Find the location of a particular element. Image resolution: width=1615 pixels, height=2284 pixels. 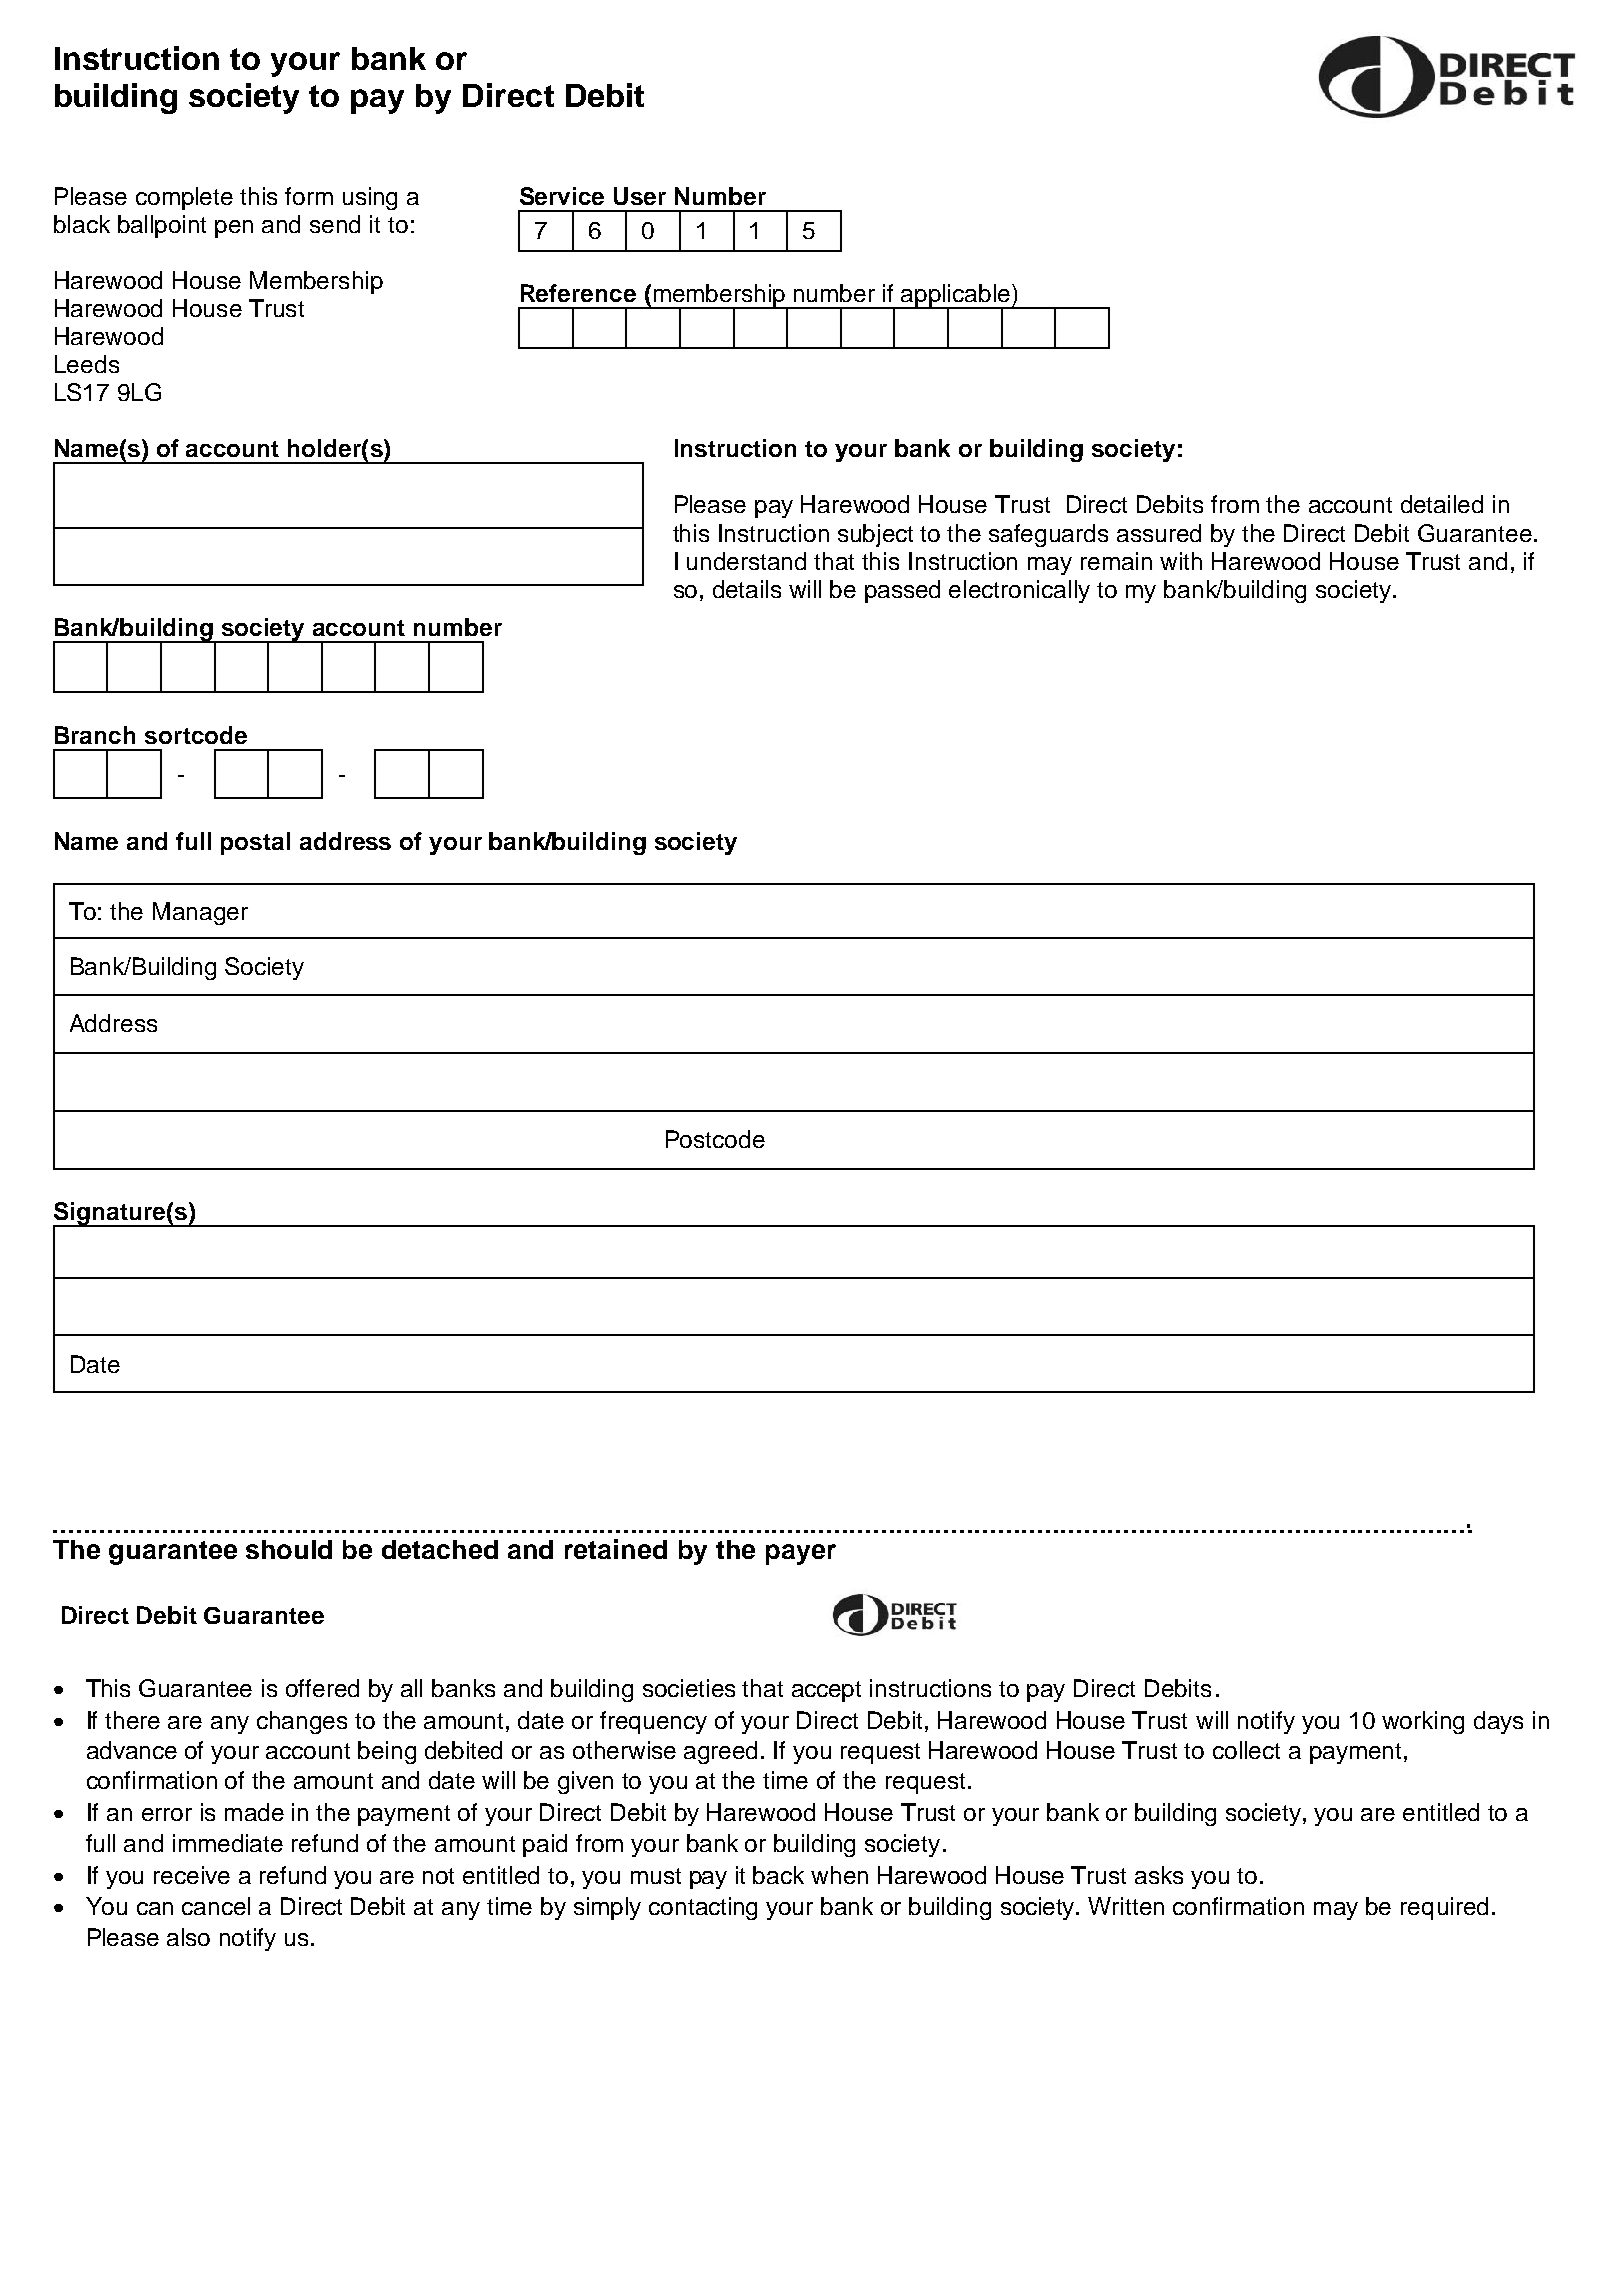

back is located at coordinates (778, 1875).
